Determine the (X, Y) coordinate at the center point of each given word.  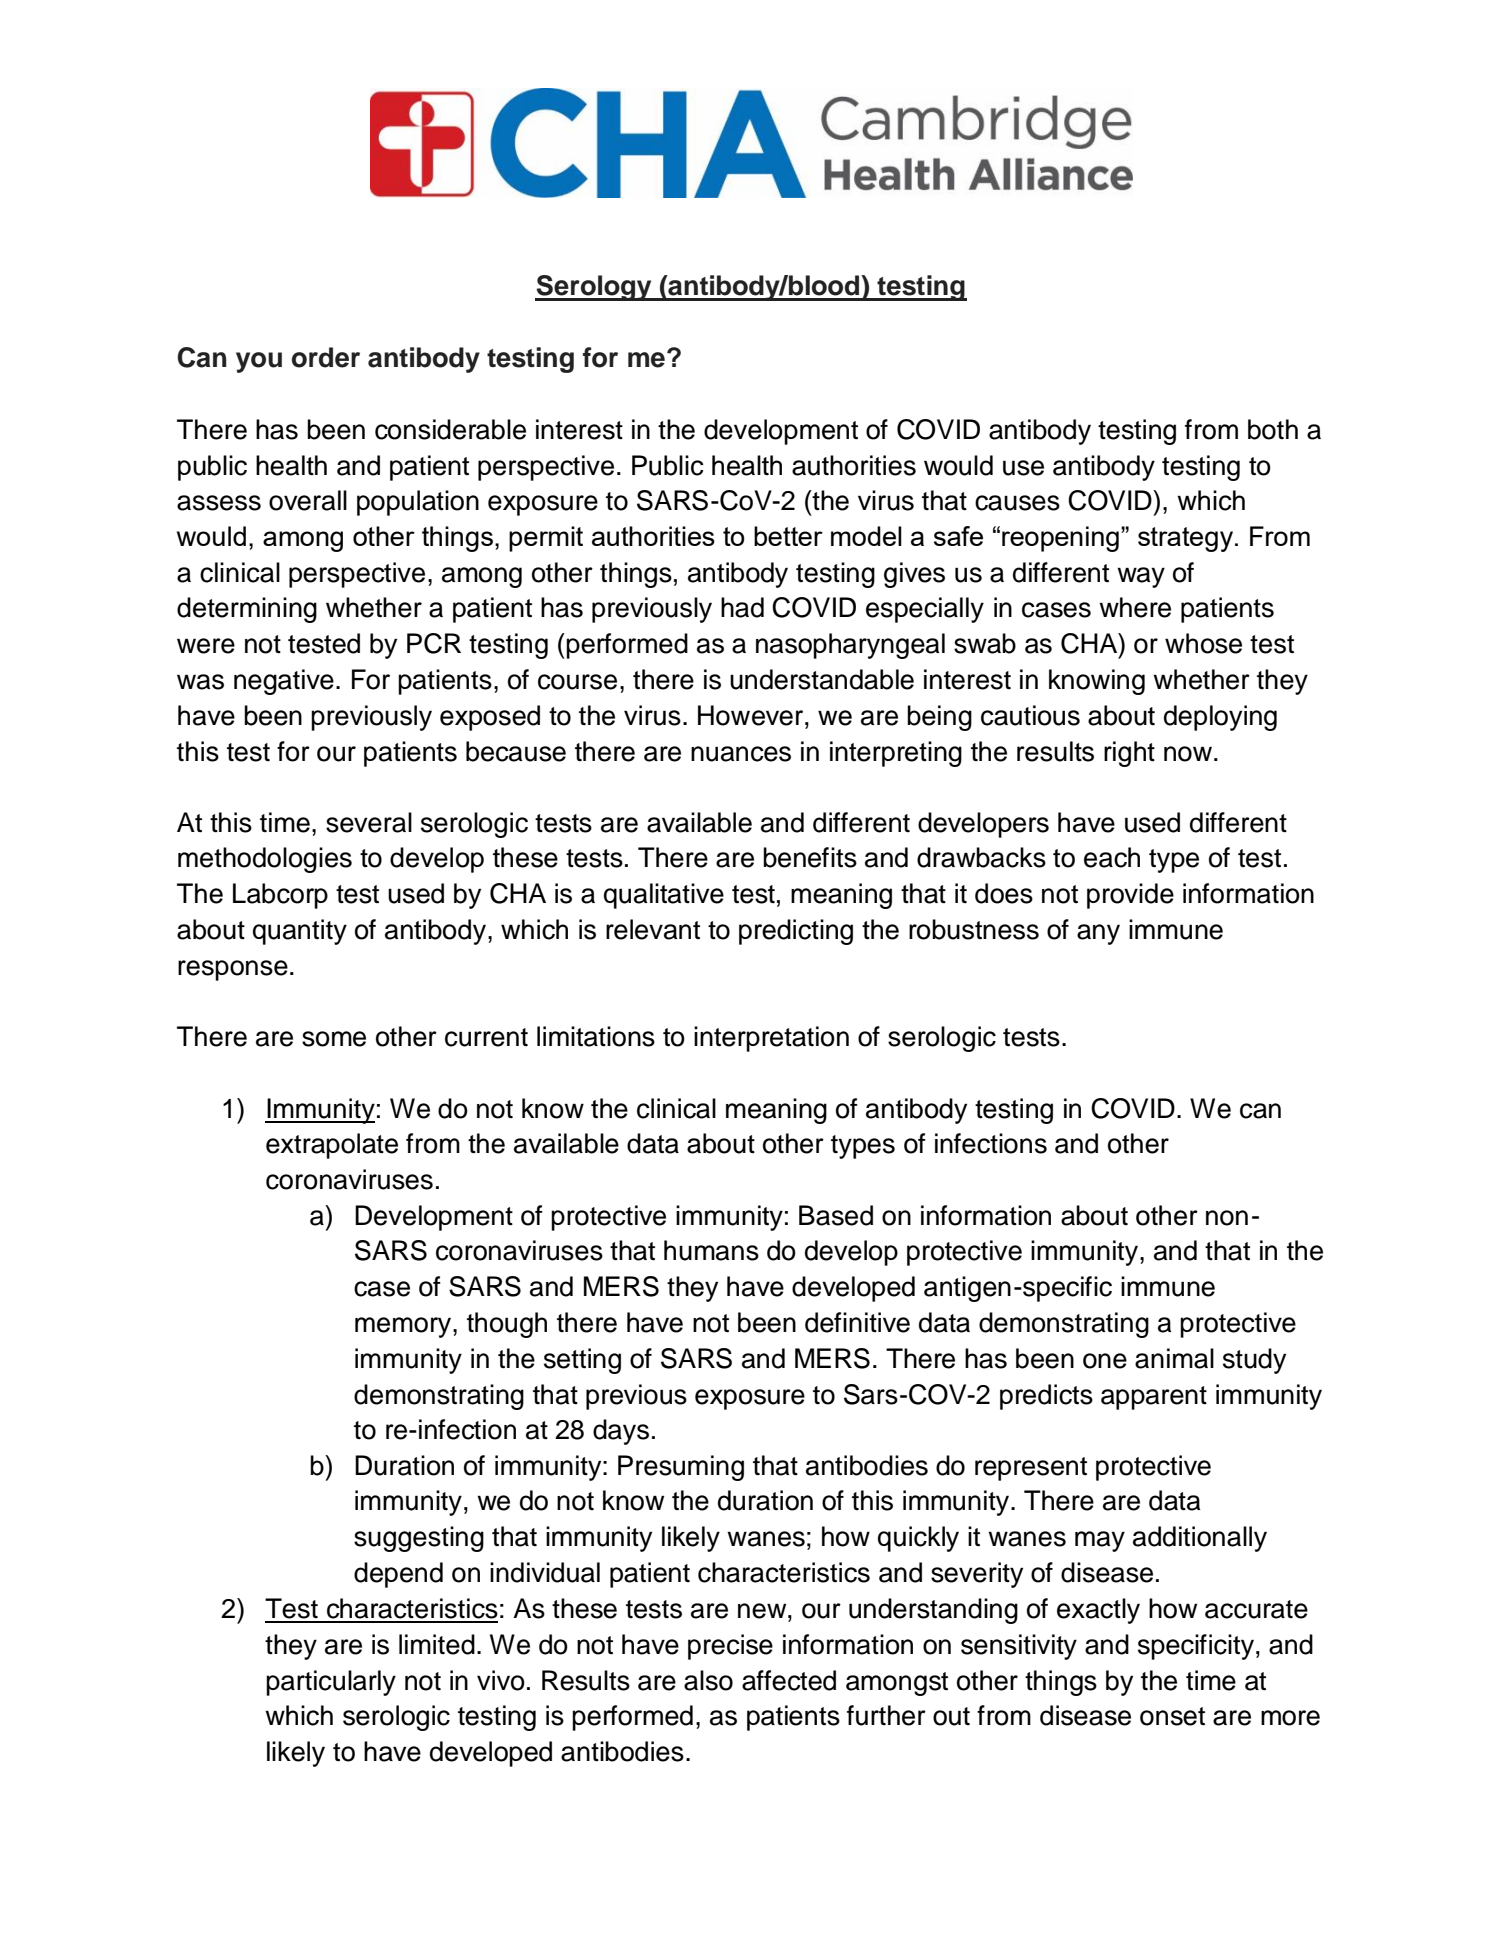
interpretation (771, 1039)
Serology (594, 288)
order (326, 357)
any (1098, 934)
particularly (331, 1683)
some (334, 1039)
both (1273, 429)
